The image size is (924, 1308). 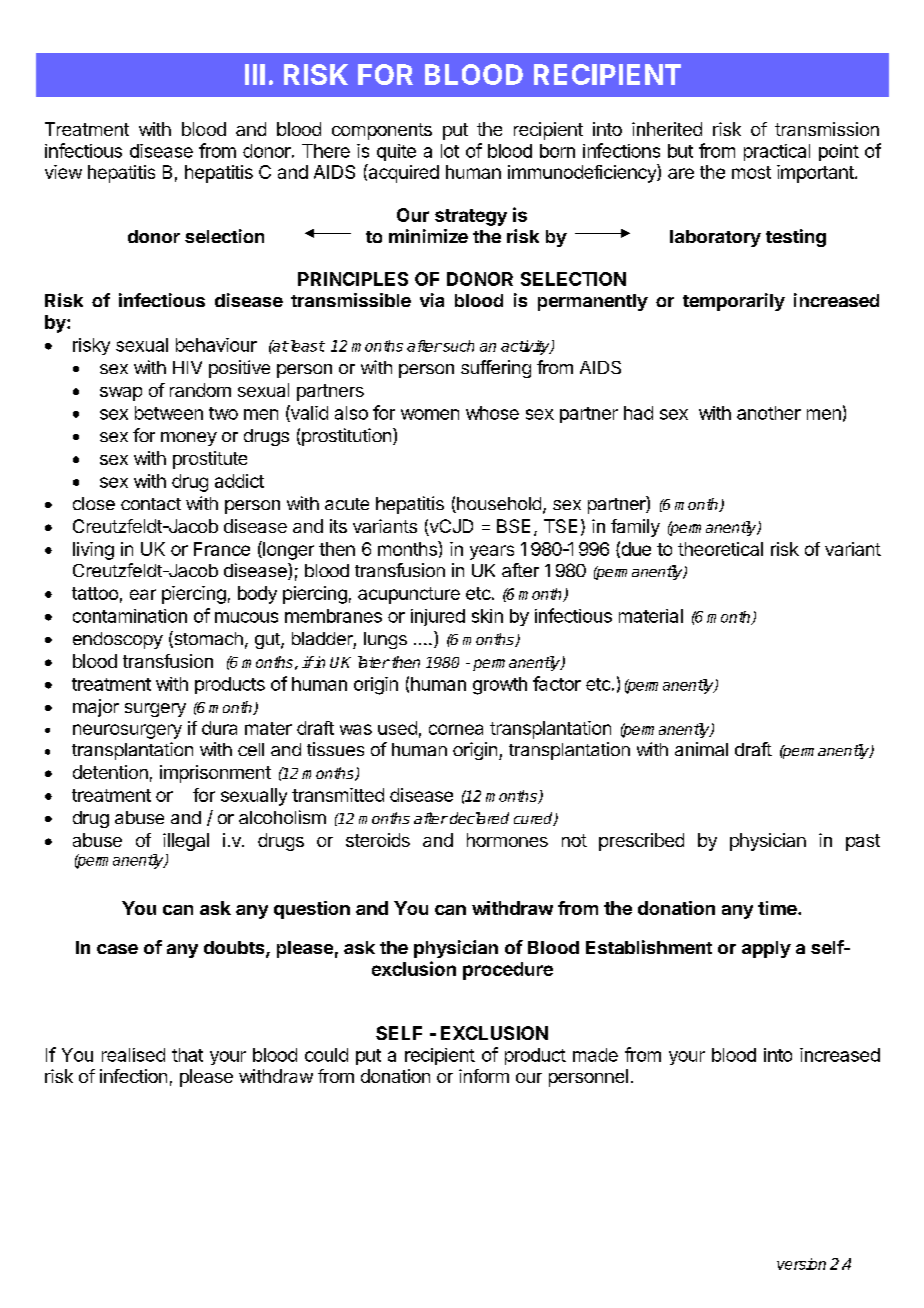 I want to click on inform, so click(x=484, y=1076).
